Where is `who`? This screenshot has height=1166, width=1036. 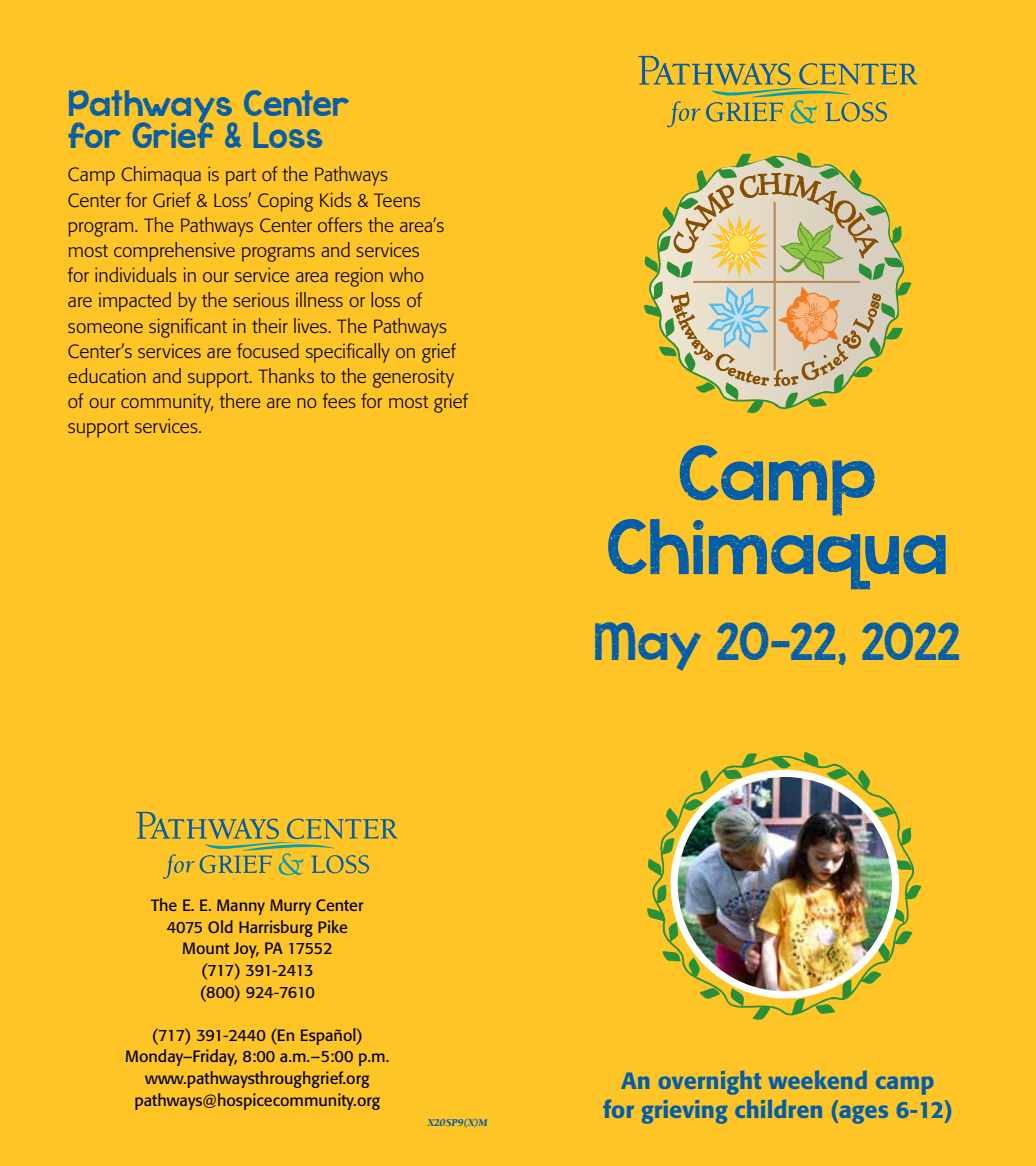
who is located at coordinates (407, 274).
